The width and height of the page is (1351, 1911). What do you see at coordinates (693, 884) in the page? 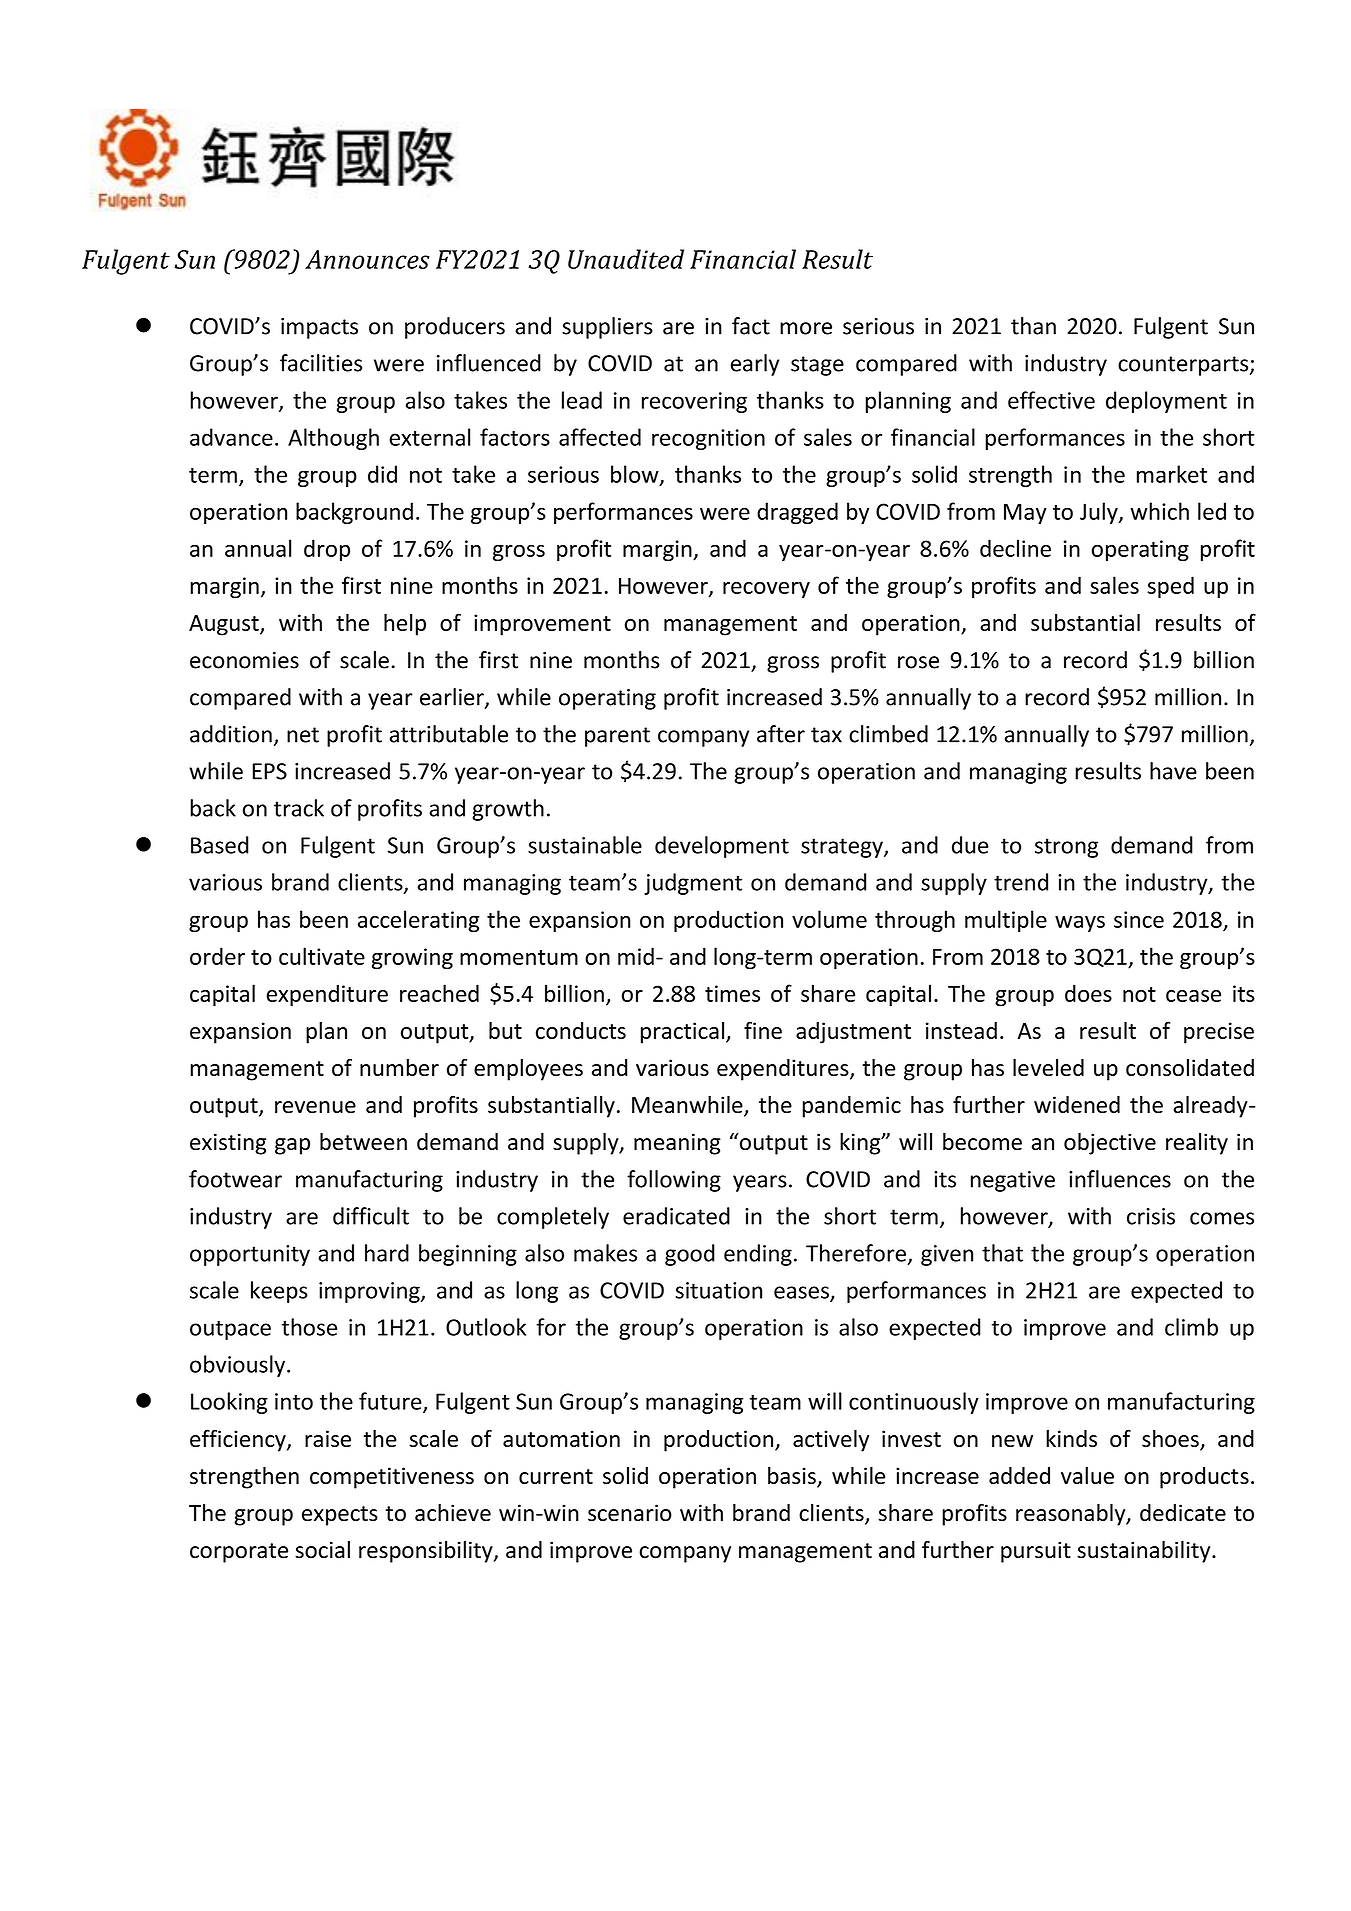
I see `judgment` at bounding box center [693, 884].
